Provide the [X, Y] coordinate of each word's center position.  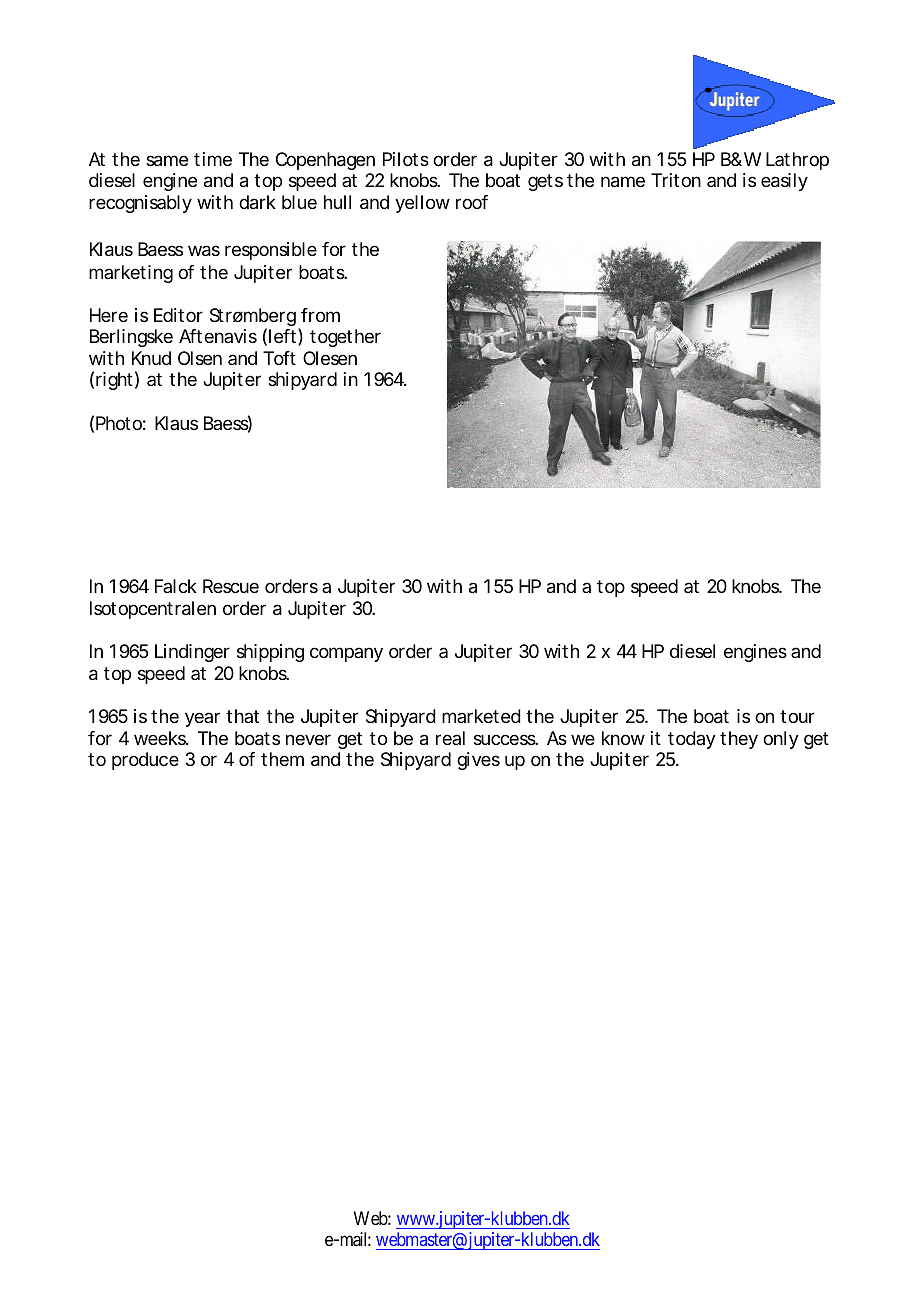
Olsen [200, 358]
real [450, 738]
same [167, 161]
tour [797, 716]
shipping [270, 653]
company [346, 654]
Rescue [231, 586]
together [345, 338]
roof [472, 202]
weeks [161, 738]
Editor [178, 315]
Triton [676, 180]
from [320, 315]
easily [784, 182]
